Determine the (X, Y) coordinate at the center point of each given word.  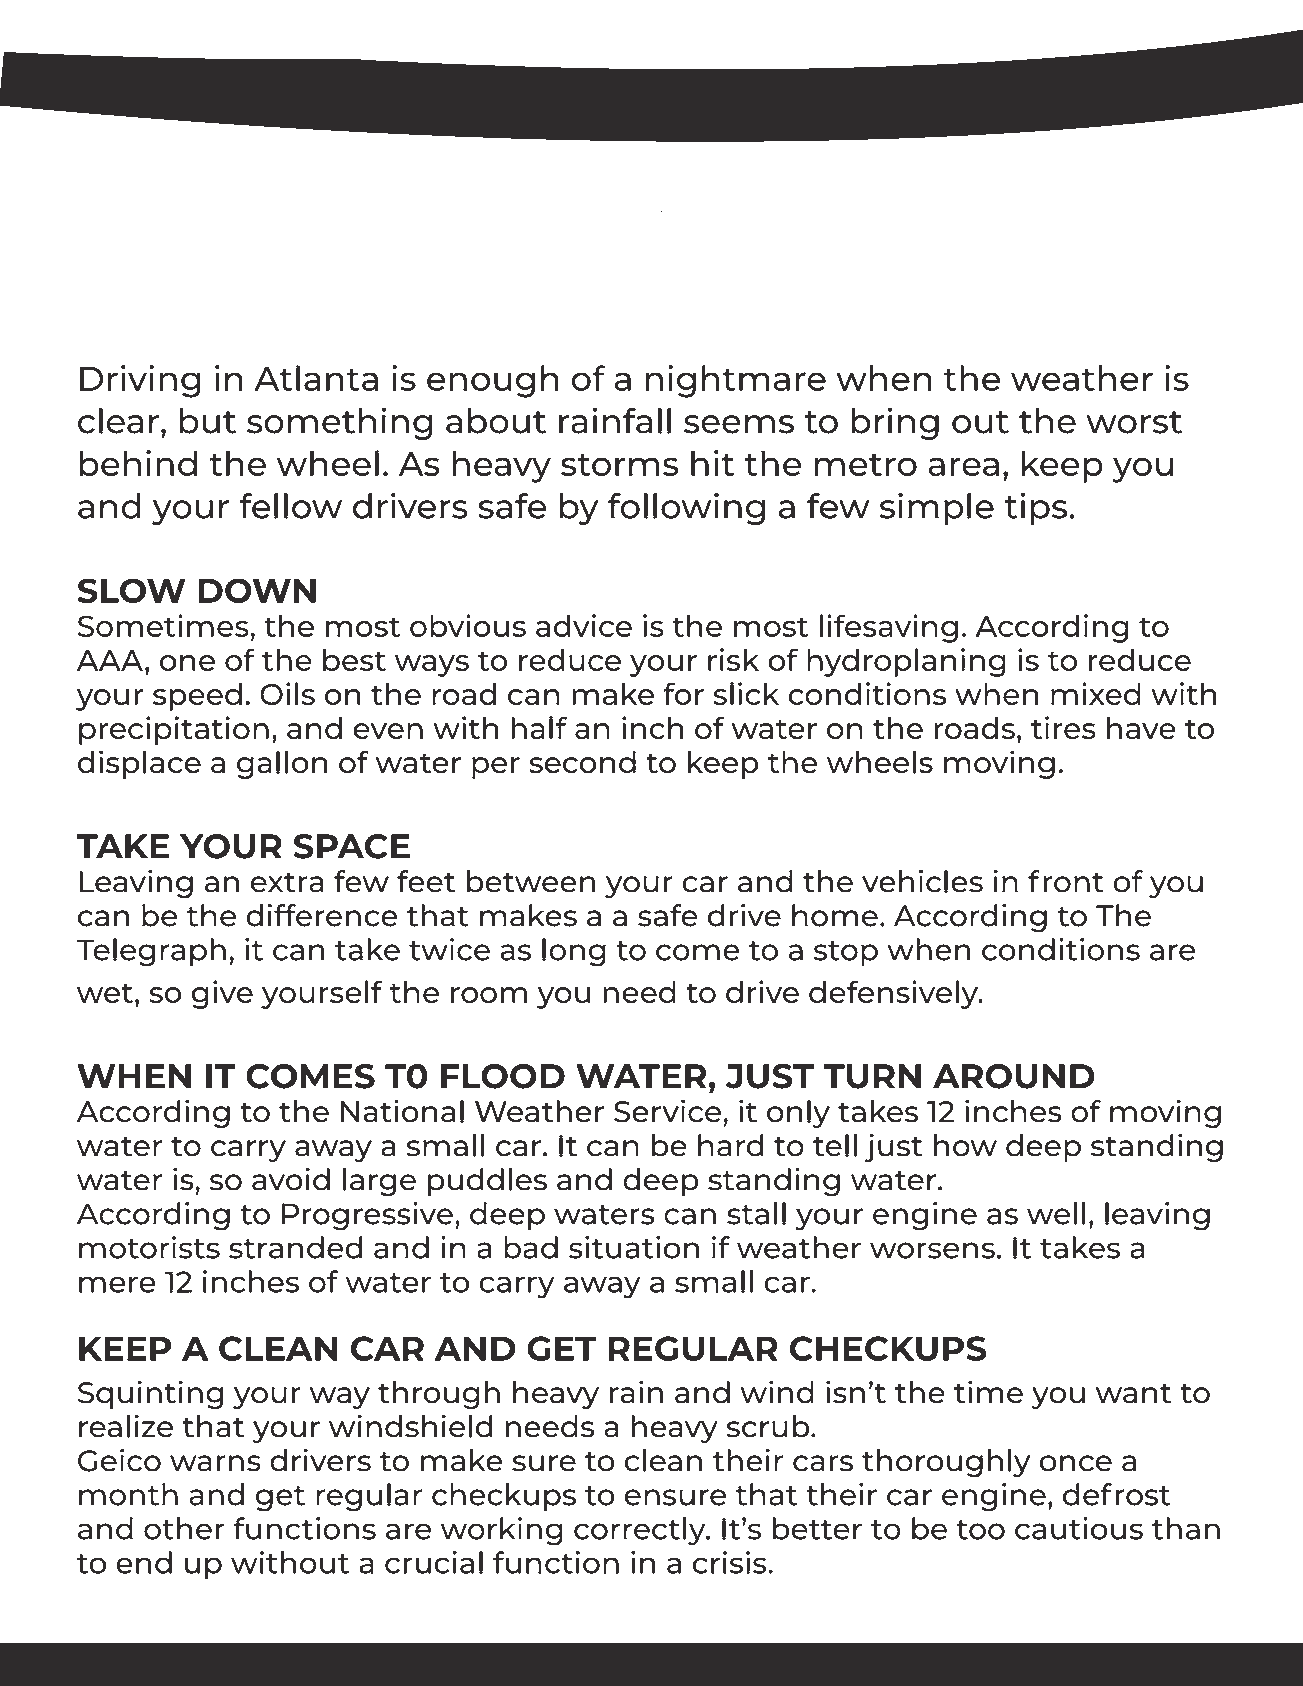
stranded (295, 1247)
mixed (1096, 693)
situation (634, 1247)
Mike (198, 304)
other (184, 1528)
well (1056, 1213)
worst (1134, 422)
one (187, 663)
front (1066, 881)
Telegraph (151, 952)
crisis (731, 1562)
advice (584, 625)
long (574, 952)
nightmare (736, 381)
